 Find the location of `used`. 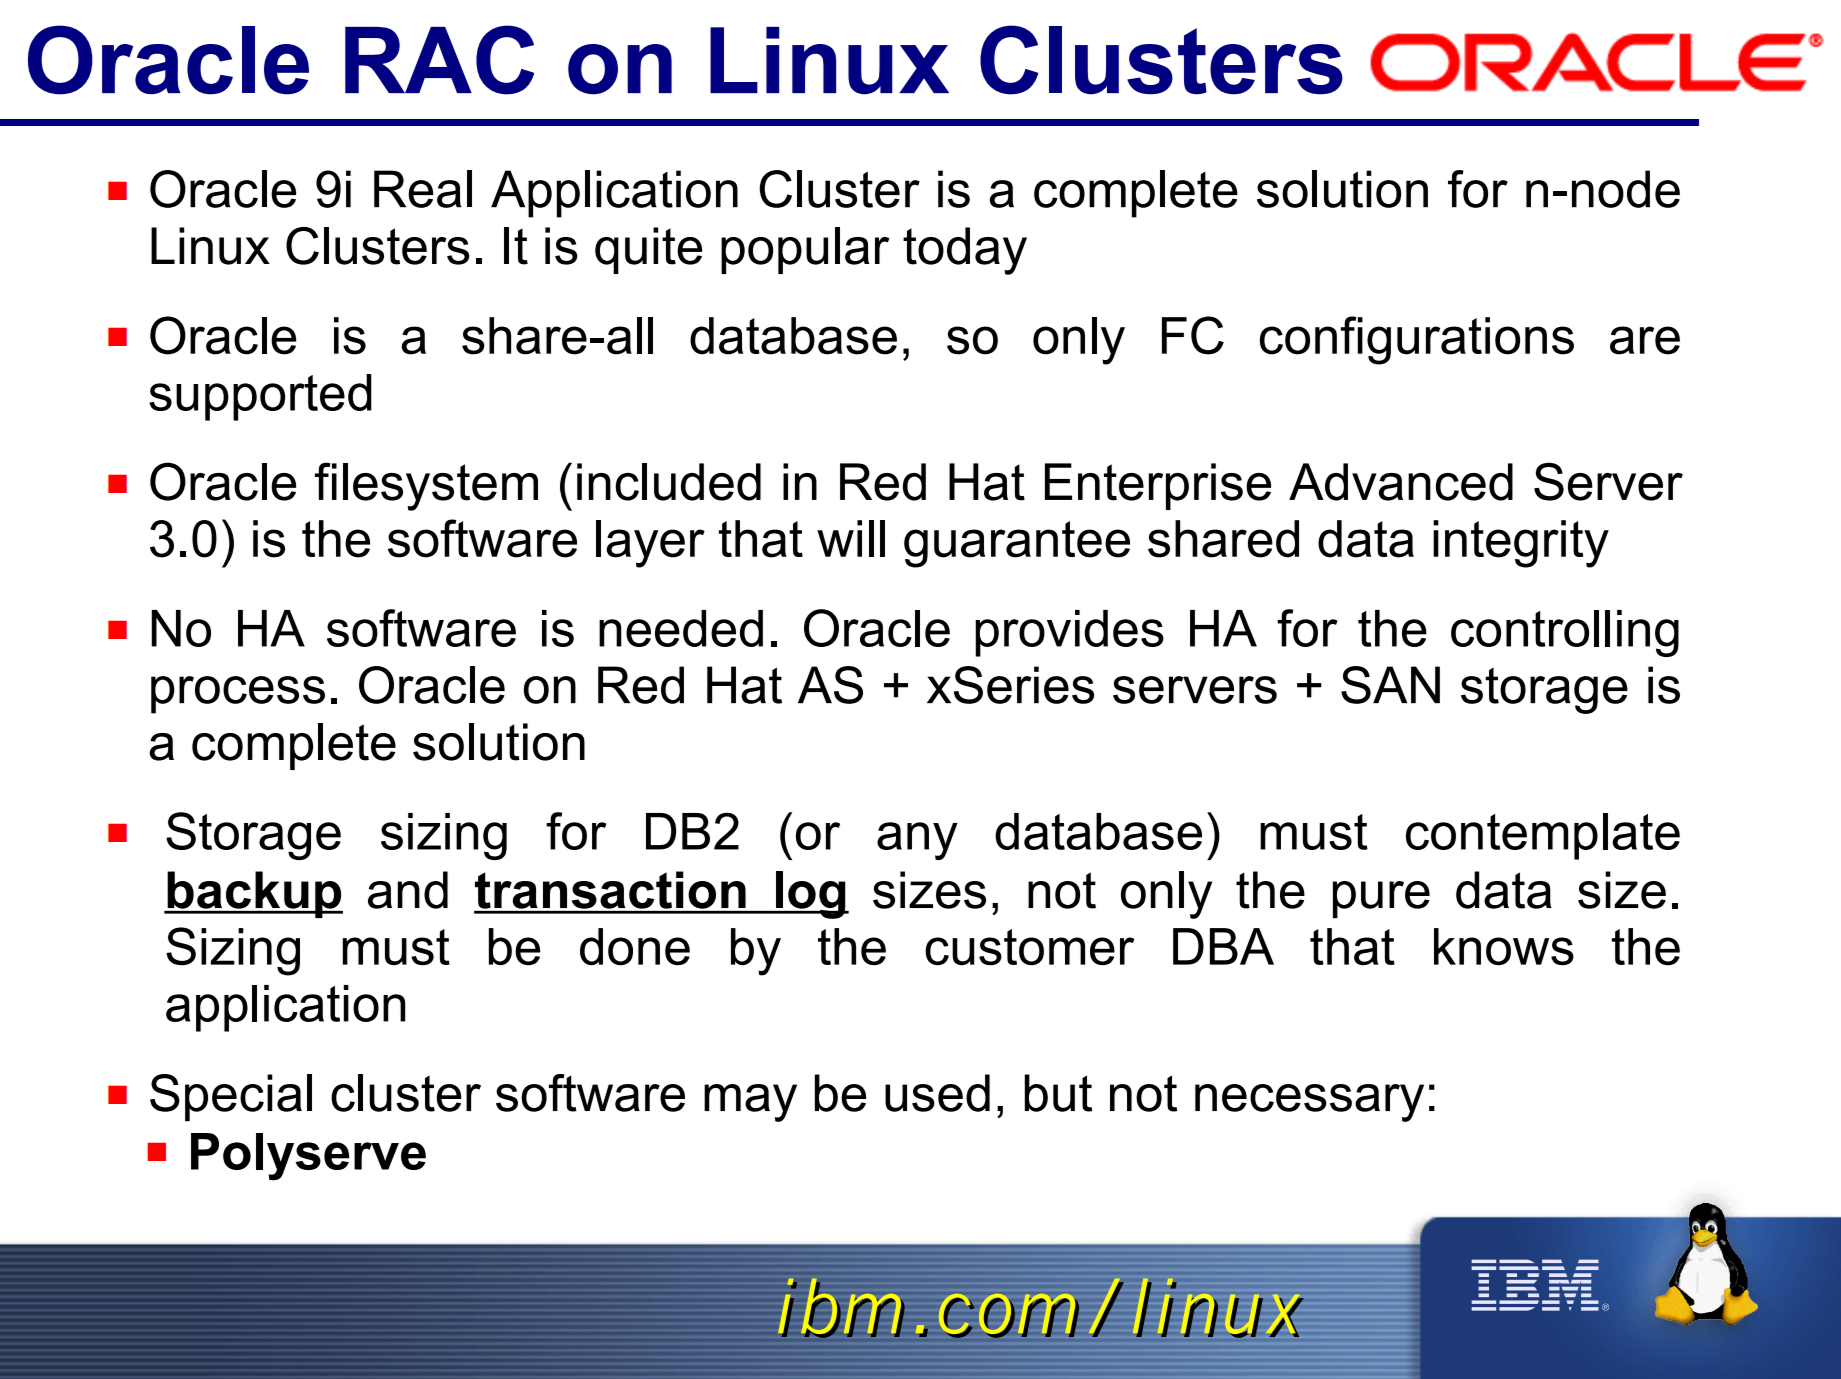

used is located at coordinates (937, 1093).
